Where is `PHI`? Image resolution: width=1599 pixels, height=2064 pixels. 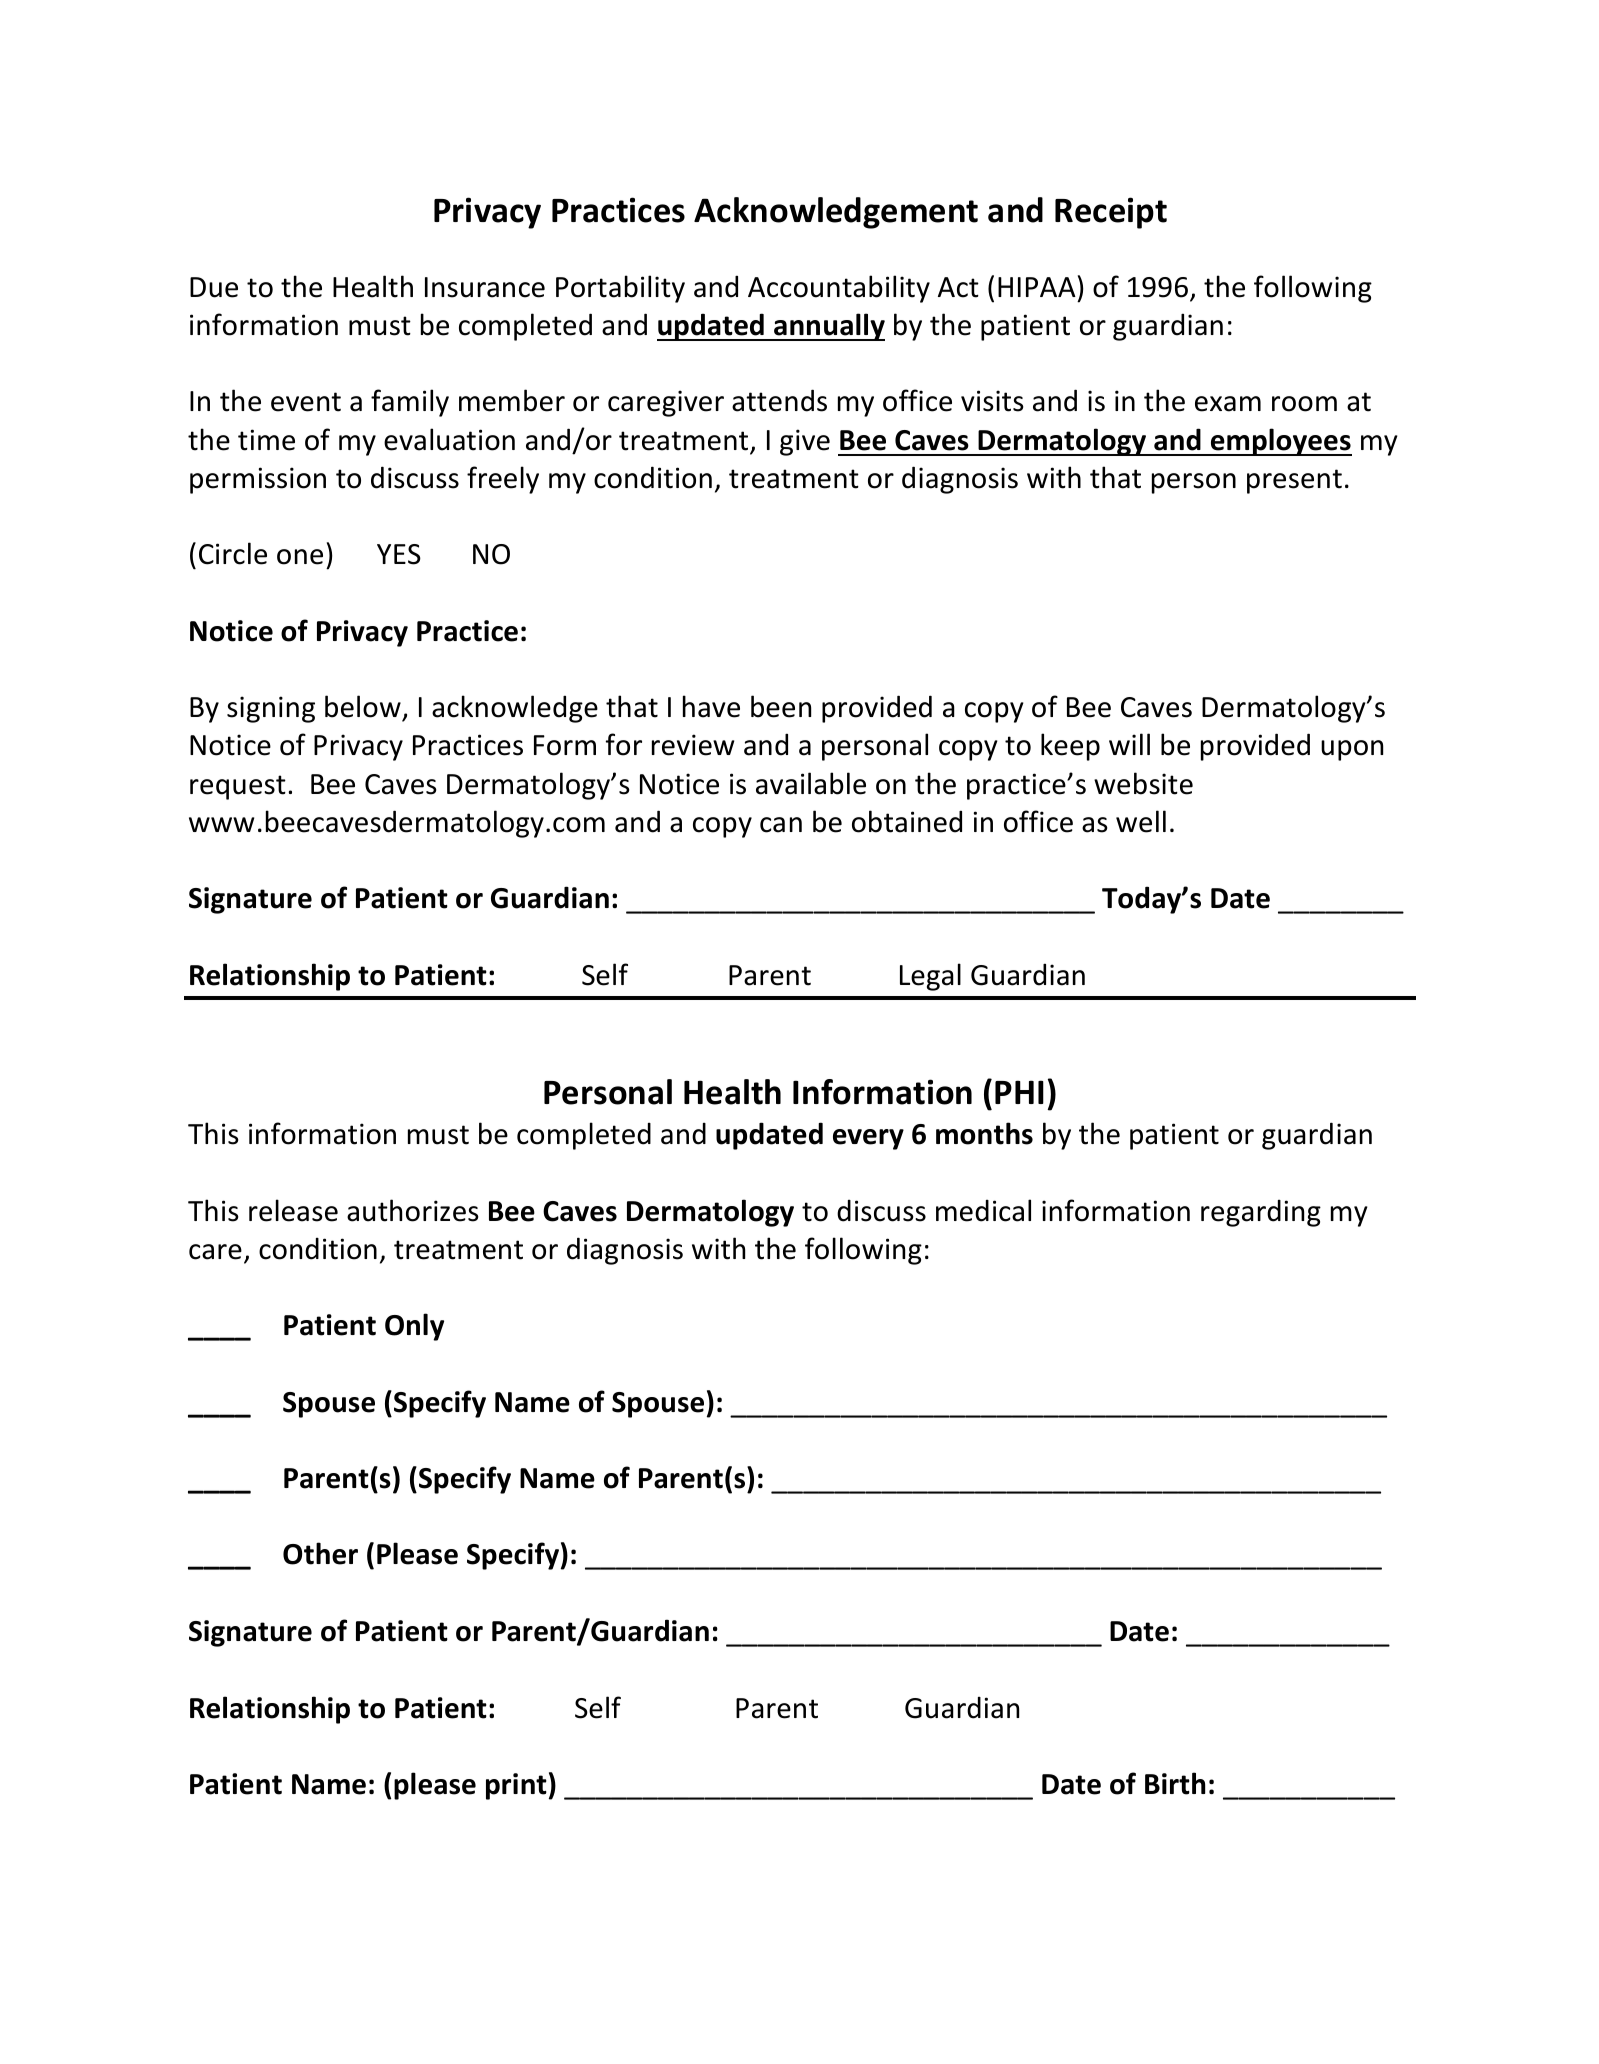 PHI is located at coordinates (1019, 1092).
